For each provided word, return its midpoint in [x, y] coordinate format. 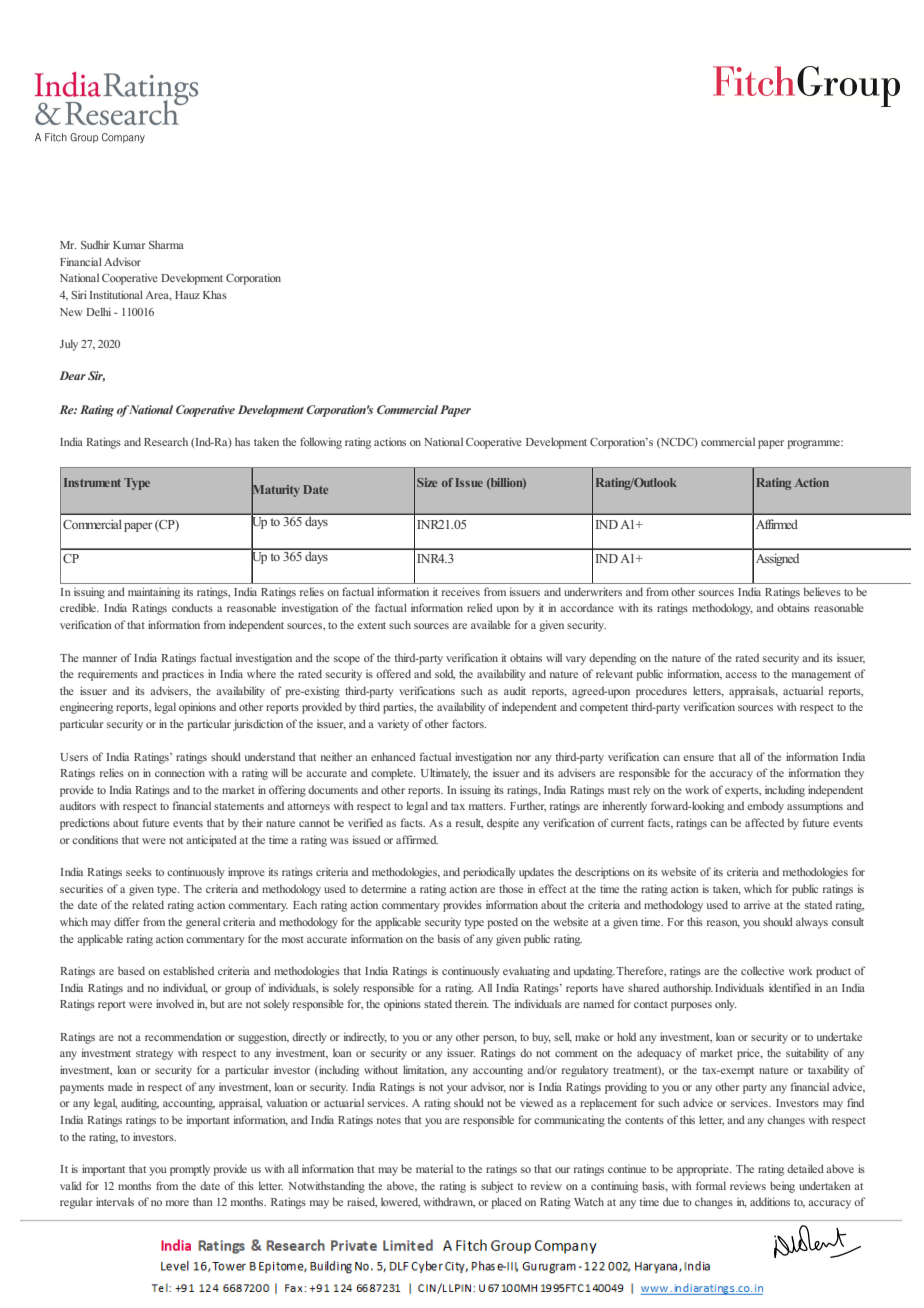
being [782, 1187]
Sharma [166, 244]
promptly [190, 1170]
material [434, 1168]
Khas [215, 294]
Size [427, 482]
